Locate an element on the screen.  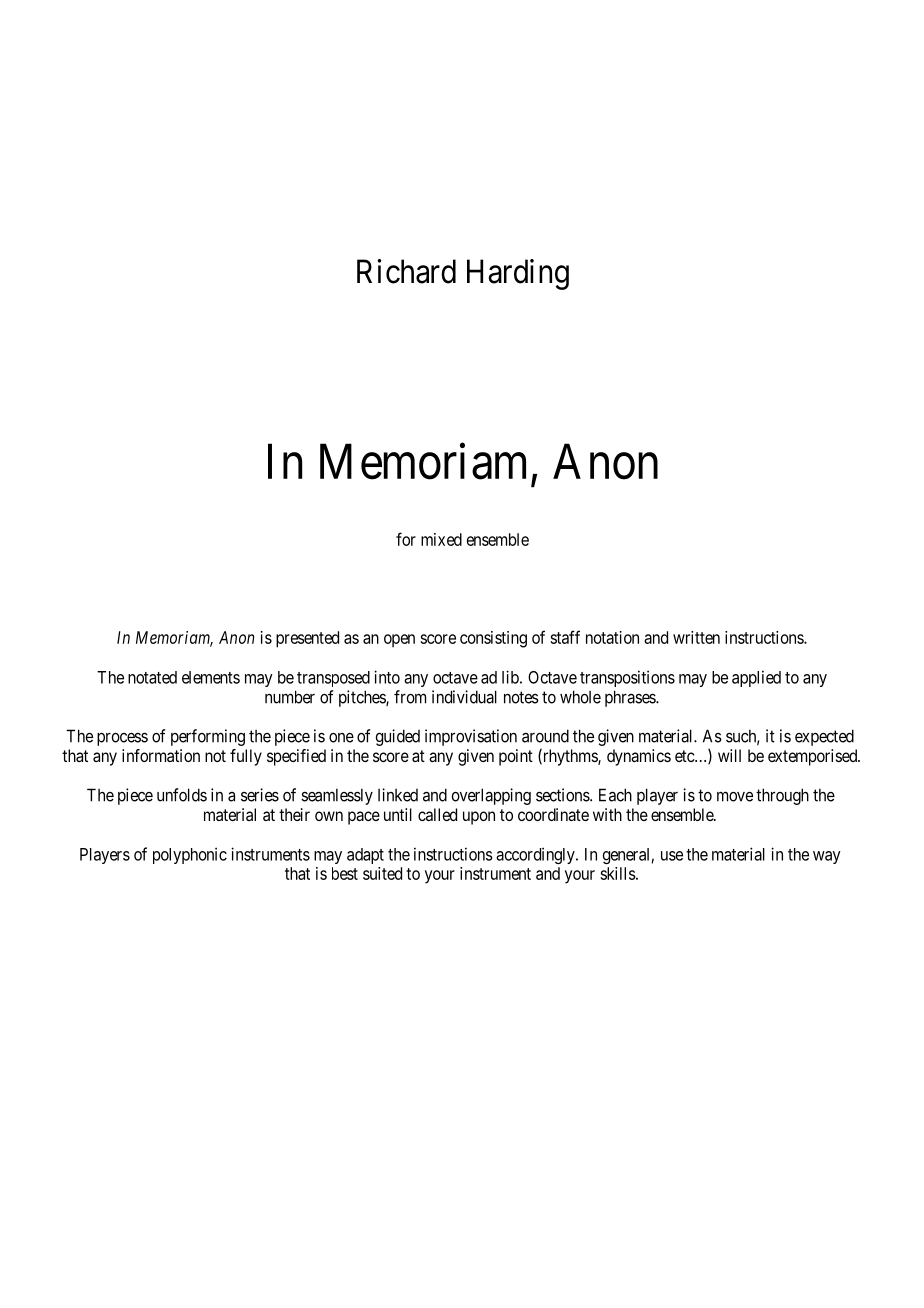
elements is located at coordinates (211, 677).
